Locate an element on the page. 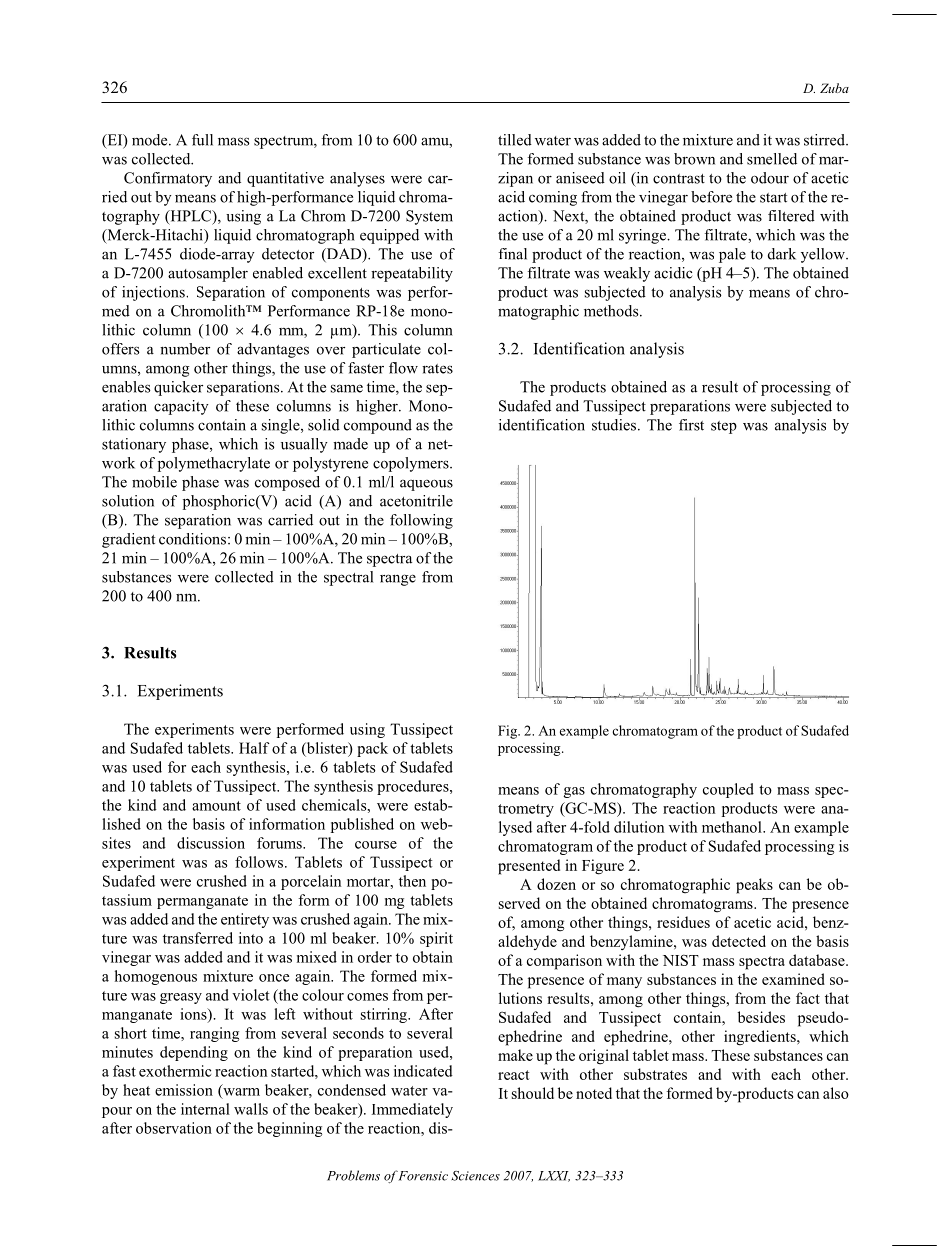 This image has width=952, height=1260. walls is located at coordinates (251, 1109).
